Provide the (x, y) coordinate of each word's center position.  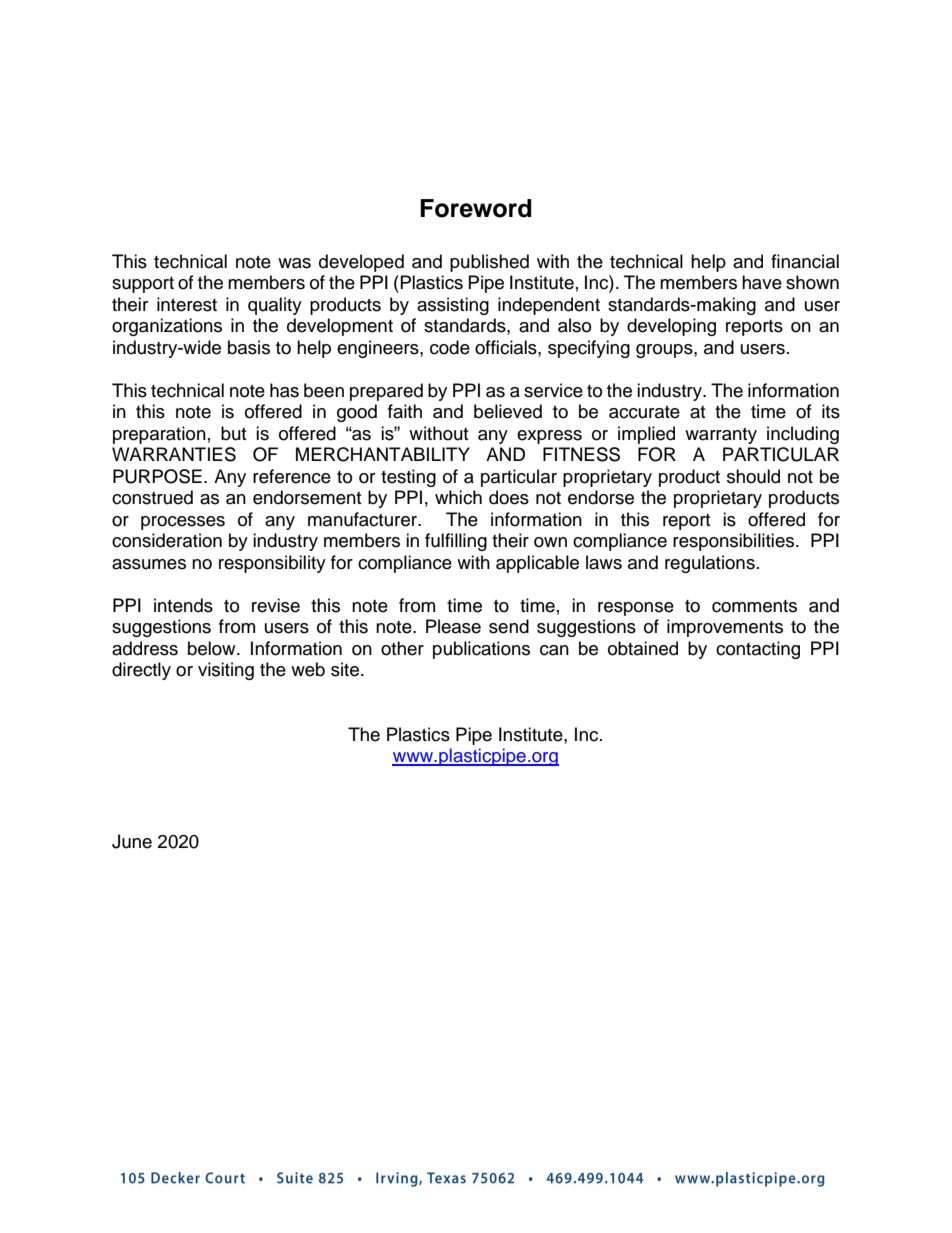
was (294, 263)
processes (183, 523)
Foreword (475, 208)
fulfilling (456, 542)
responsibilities (735, 542)
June (132, 841)
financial (805, 261)
